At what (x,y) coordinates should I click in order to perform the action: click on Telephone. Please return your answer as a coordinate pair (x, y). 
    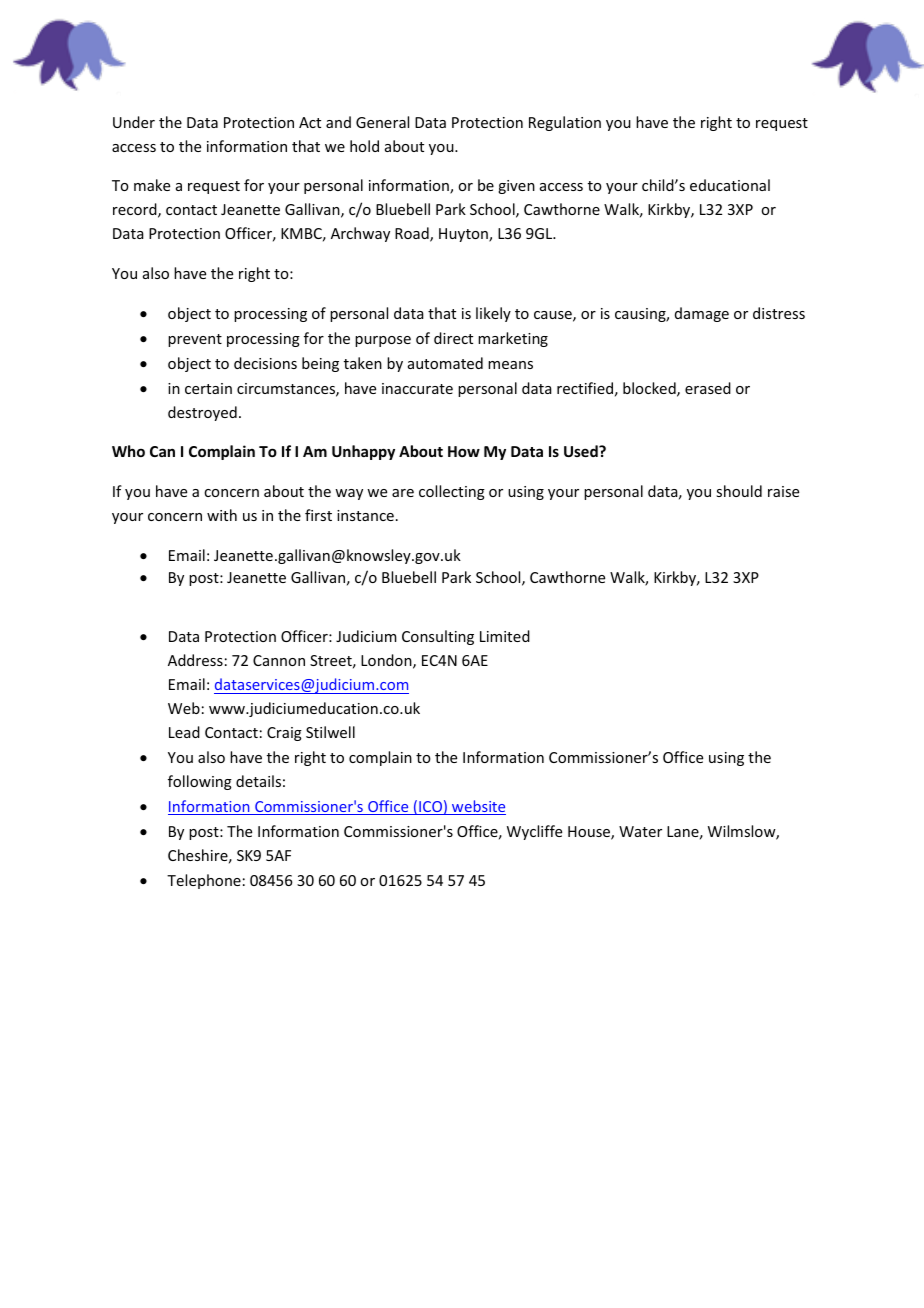
    Looking at the image, I should click on (204, 881).
